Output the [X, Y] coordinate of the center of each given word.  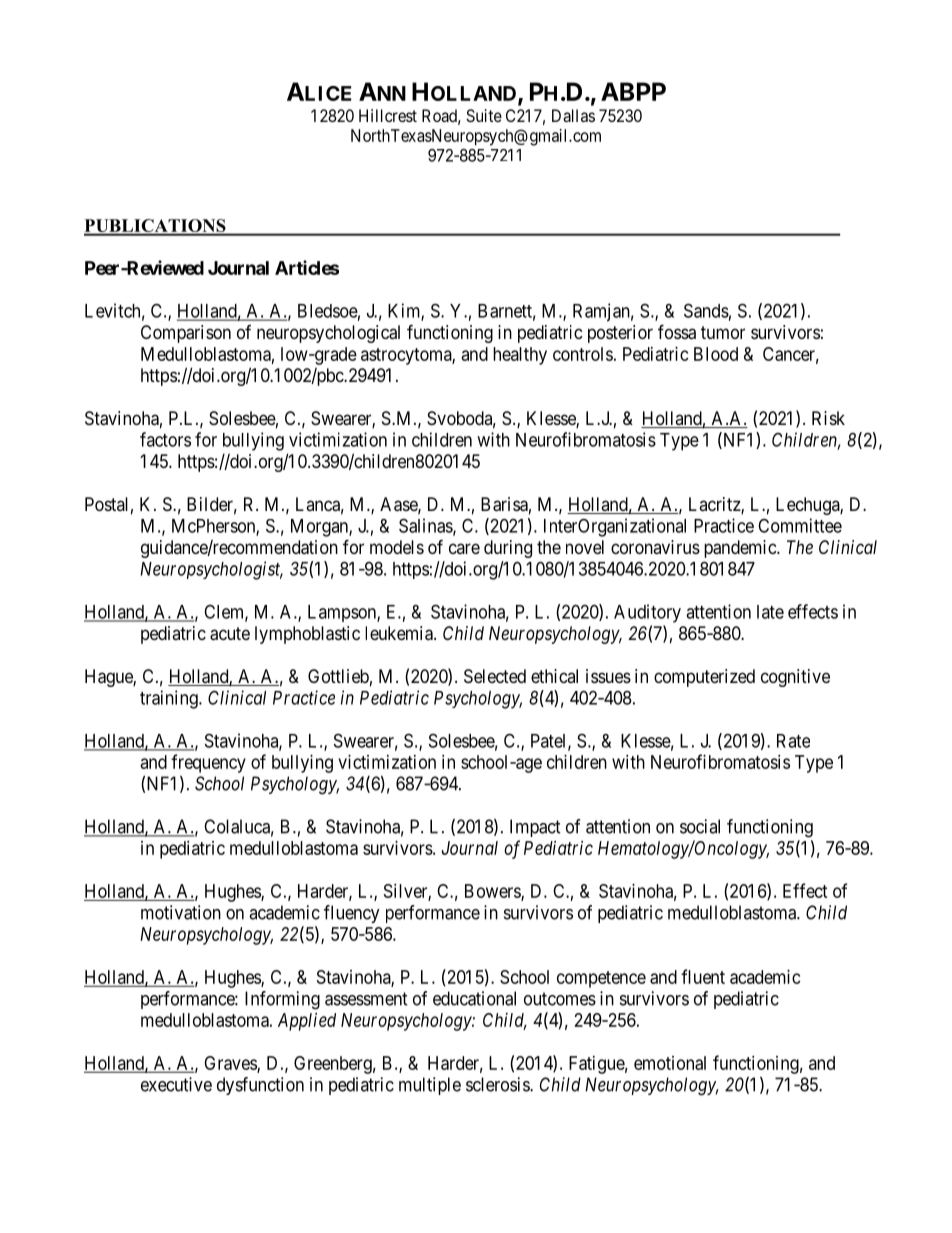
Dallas [573, 115]
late [770, 612]
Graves [231, 1064]
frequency [208, 763]
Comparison [186, 334]
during [508, 549]
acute [230, 634]
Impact [535, 828]
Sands [706, 310]
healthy [520, 356]
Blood [716, 354]
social [700, 826]
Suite [484, 115]
